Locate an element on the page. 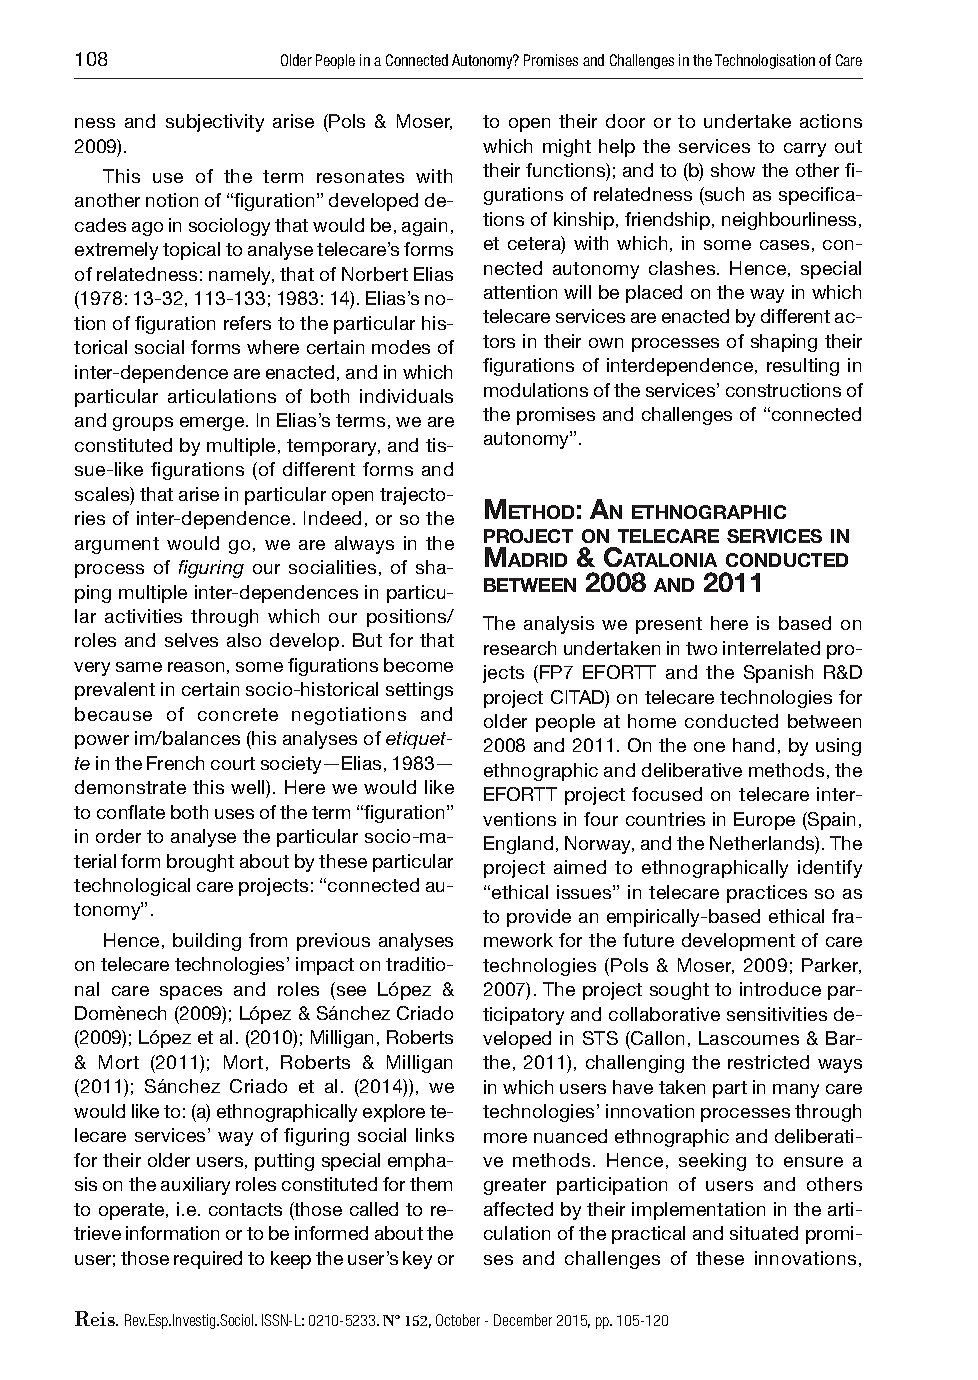 The width and height of the page is (978, 1380). England is located at coordinates (518, 845).
